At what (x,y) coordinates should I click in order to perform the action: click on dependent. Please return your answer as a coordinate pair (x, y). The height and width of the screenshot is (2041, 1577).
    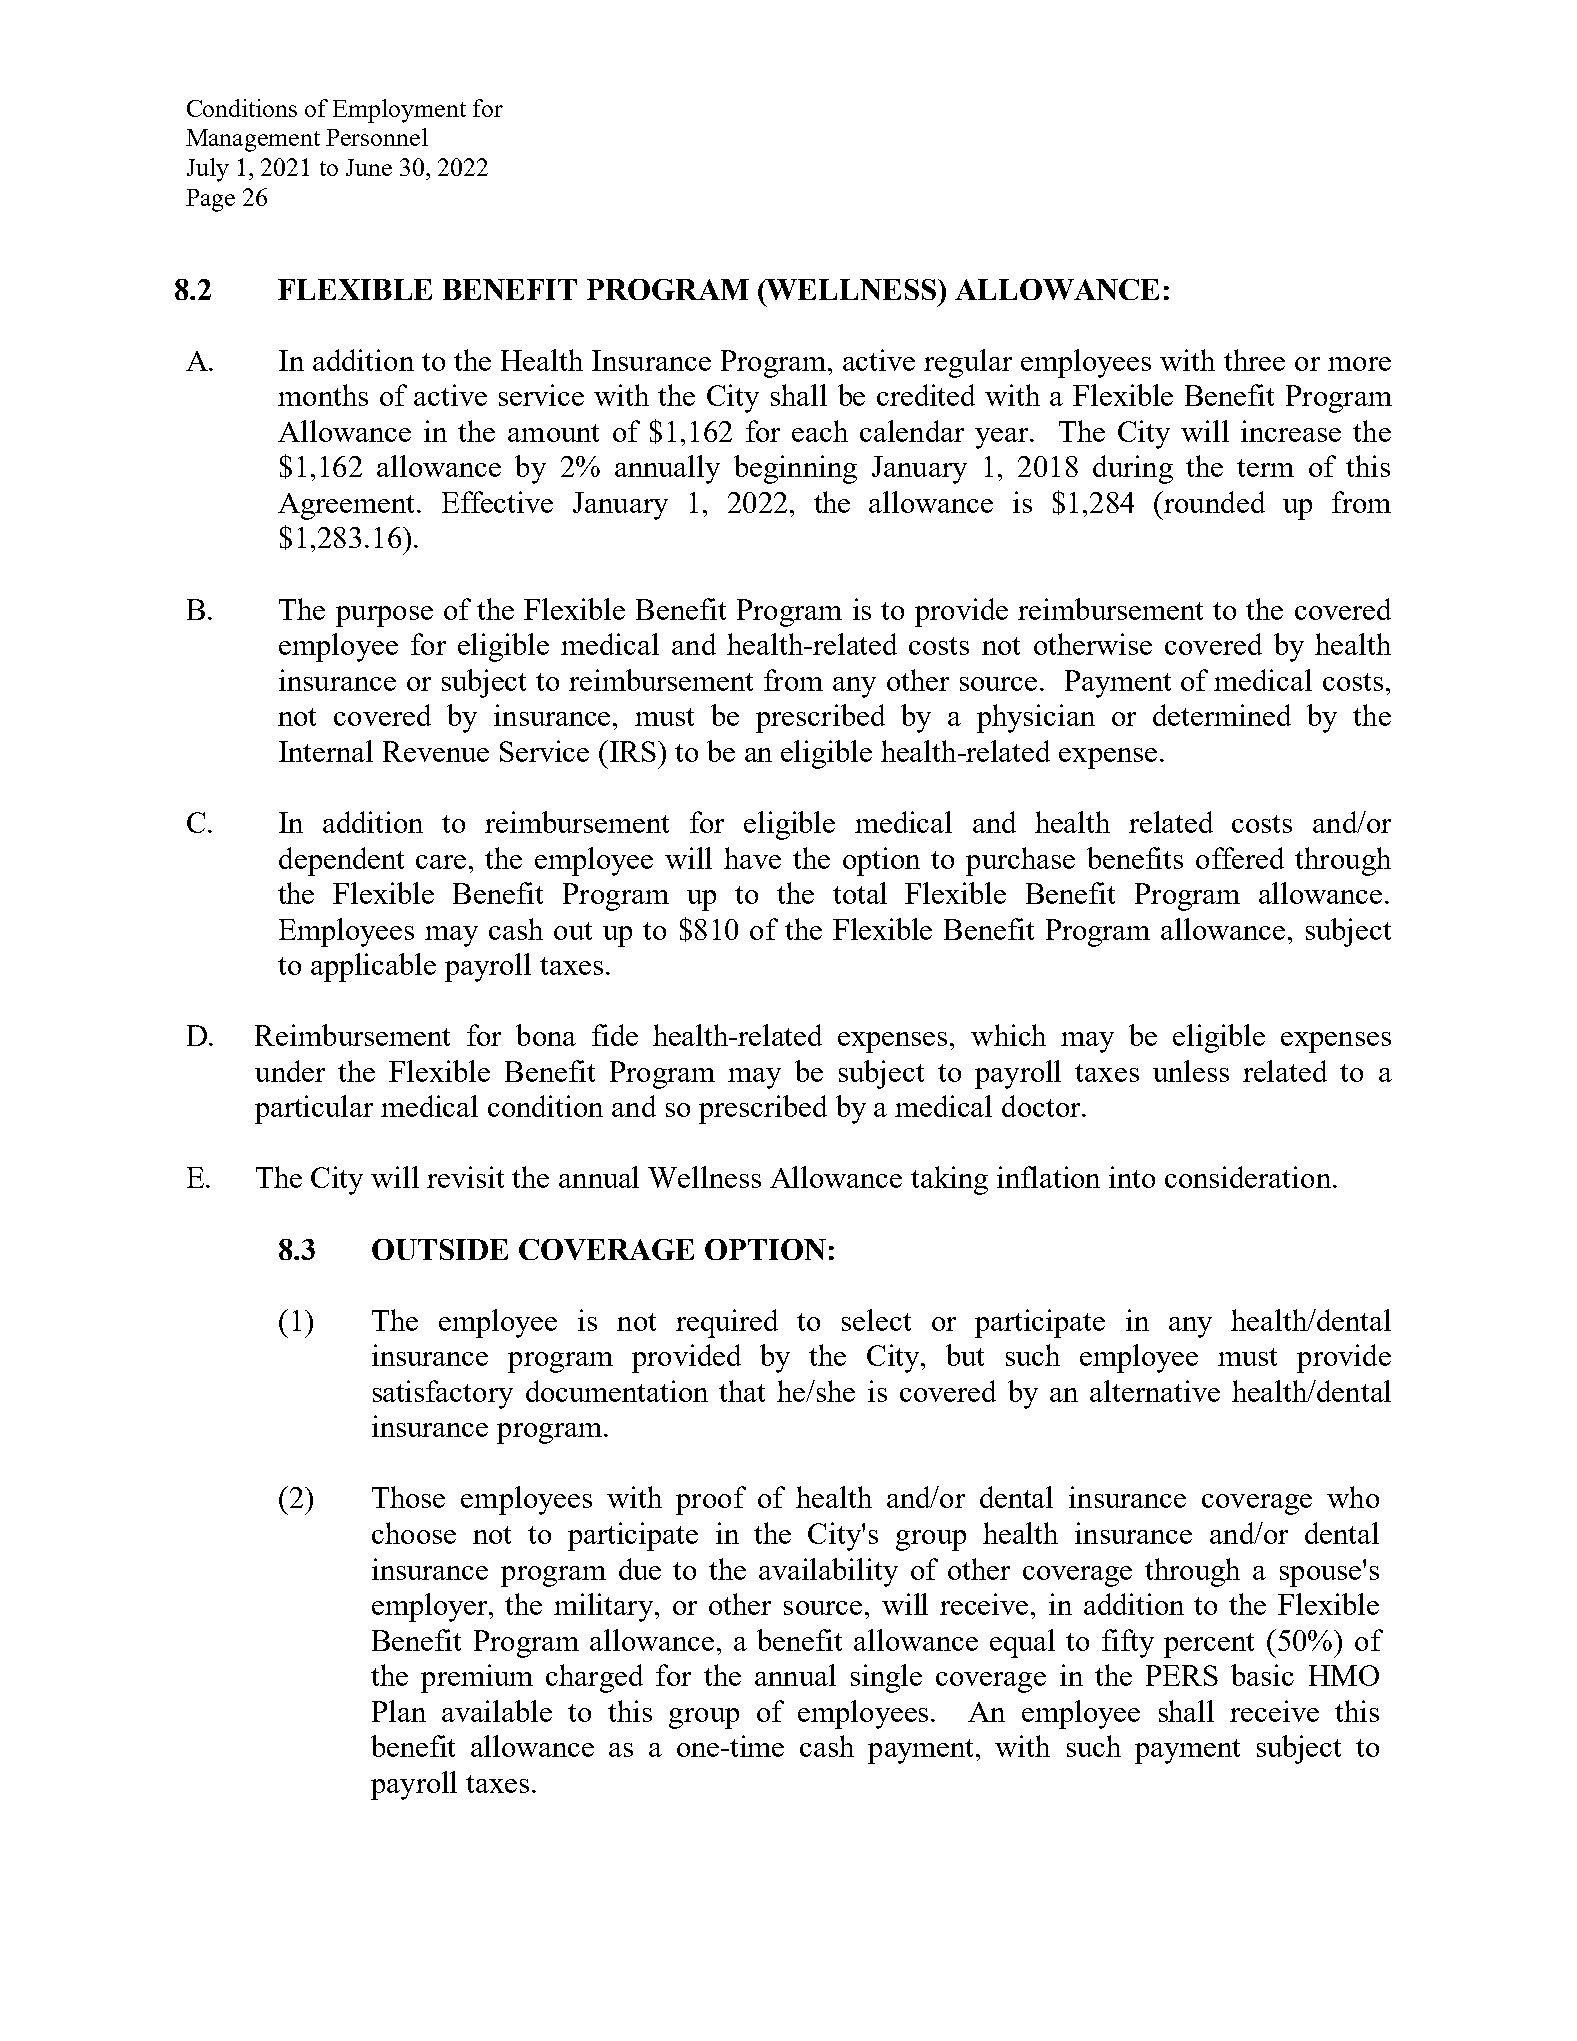
    Looking at the image, I should click on (341, 861).
